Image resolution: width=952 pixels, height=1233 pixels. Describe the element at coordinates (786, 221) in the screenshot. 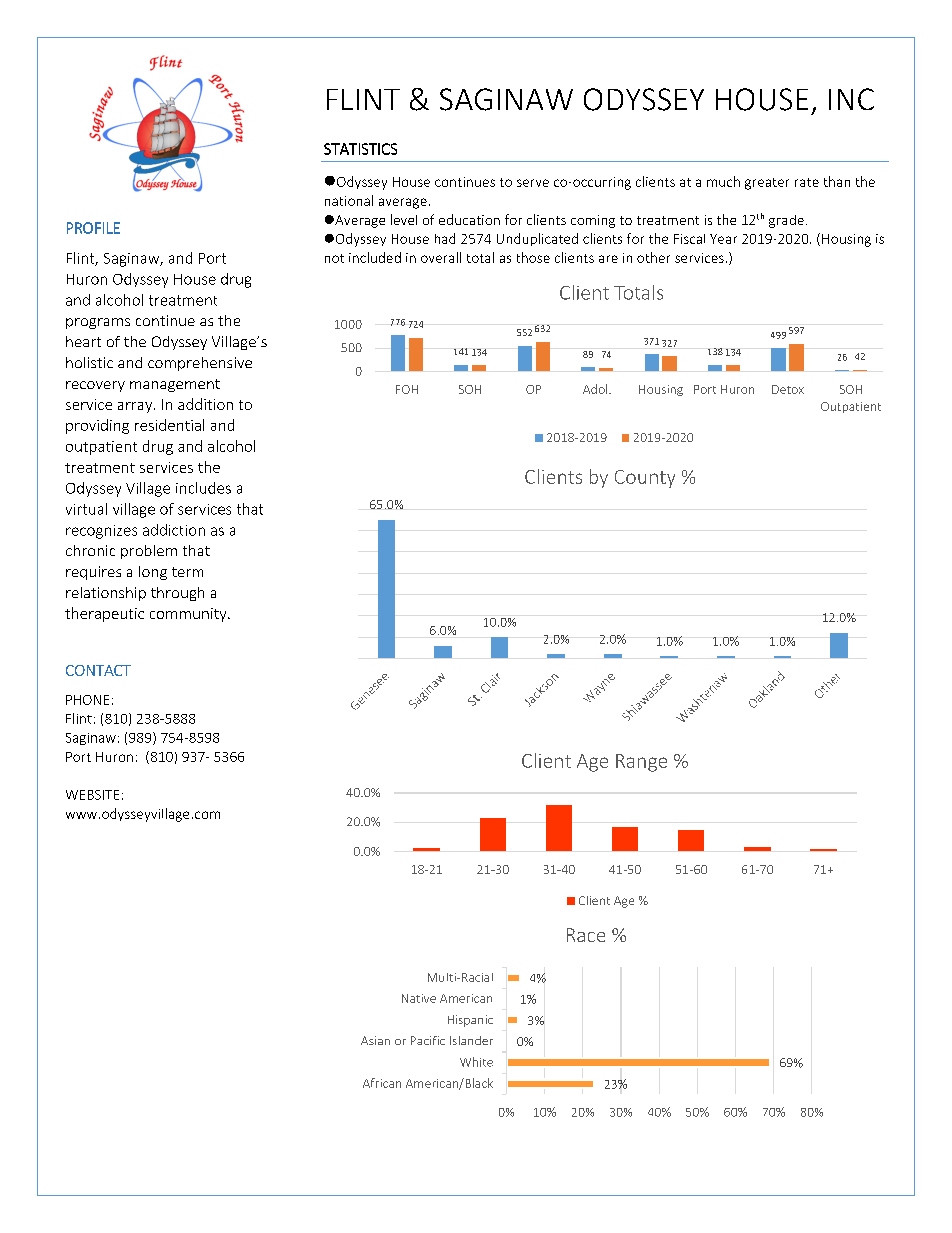

I see `grade` at that location.
